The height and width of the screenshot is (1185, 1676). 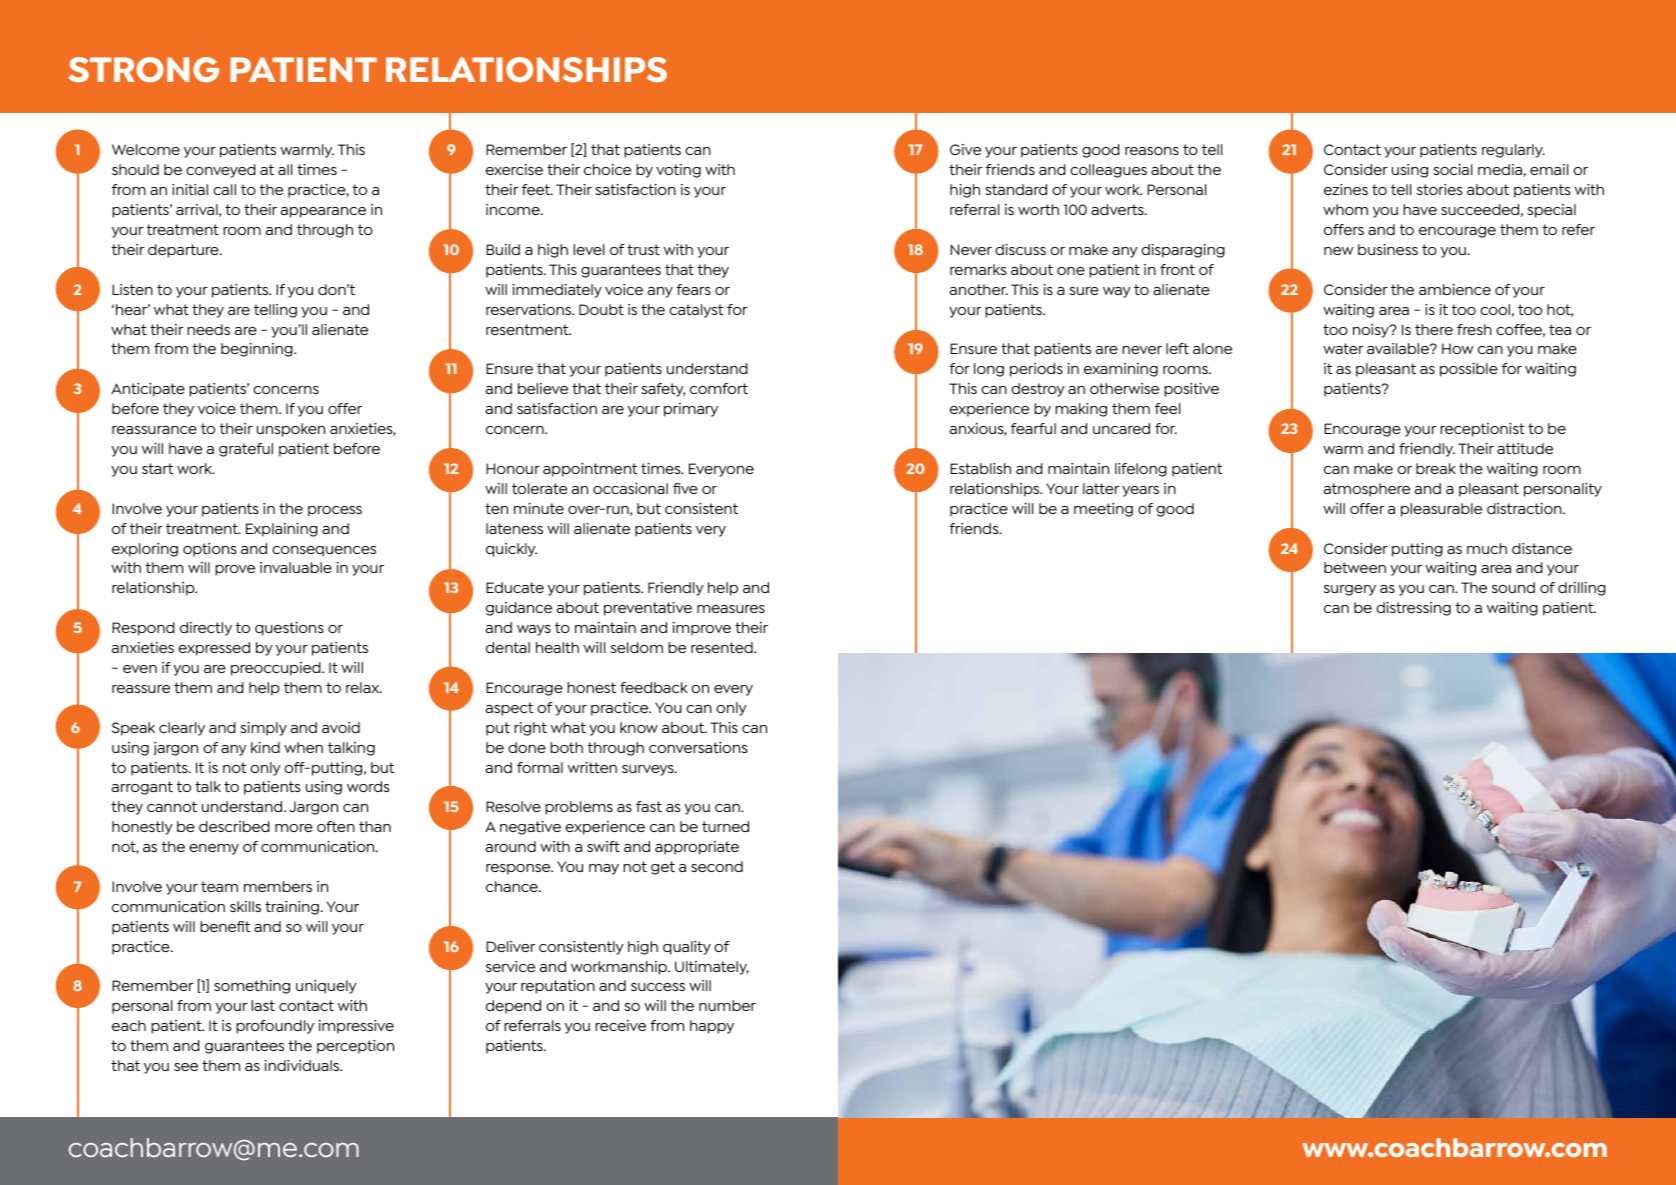 What do you see at coordinates (144, 70) in the screenshot?
I see `STRONG` at bounding box center [144, 70].
